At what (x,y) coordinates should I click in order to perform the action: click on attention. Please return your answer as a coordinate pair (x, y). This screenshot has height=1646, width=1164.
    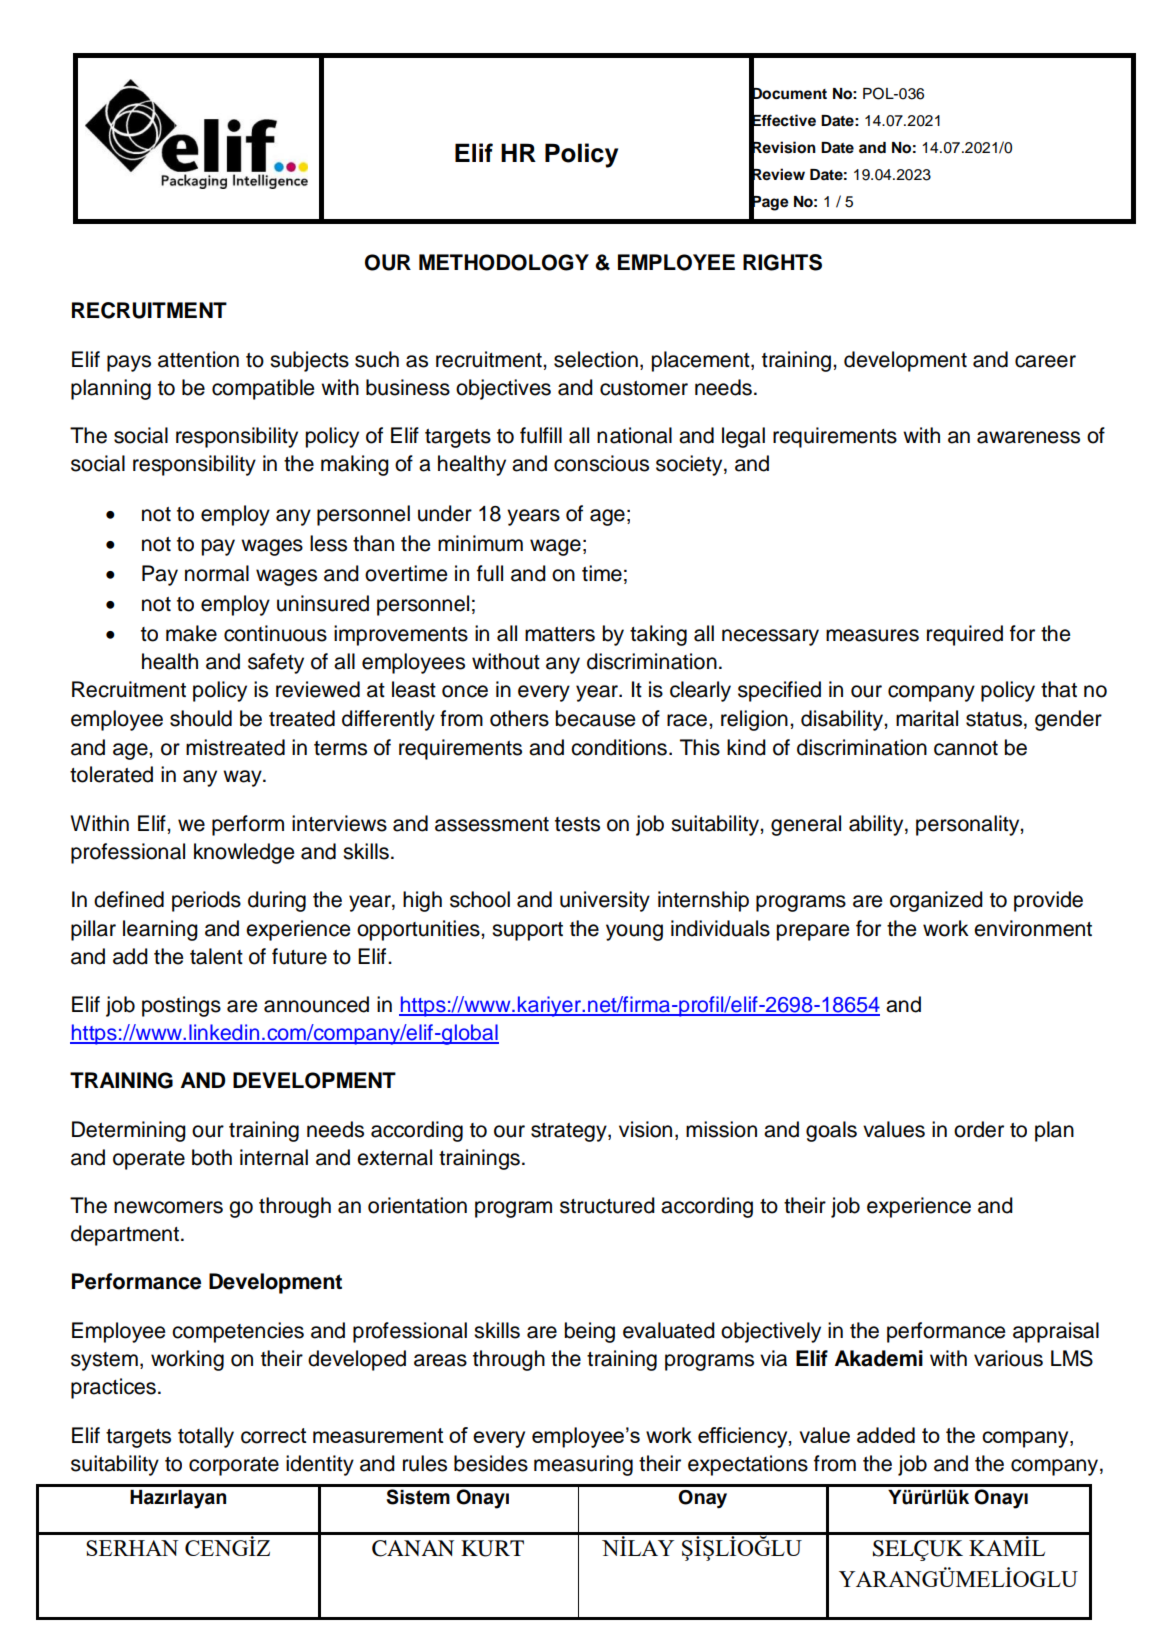
    Looking at the image, I should click on (198, 359).
